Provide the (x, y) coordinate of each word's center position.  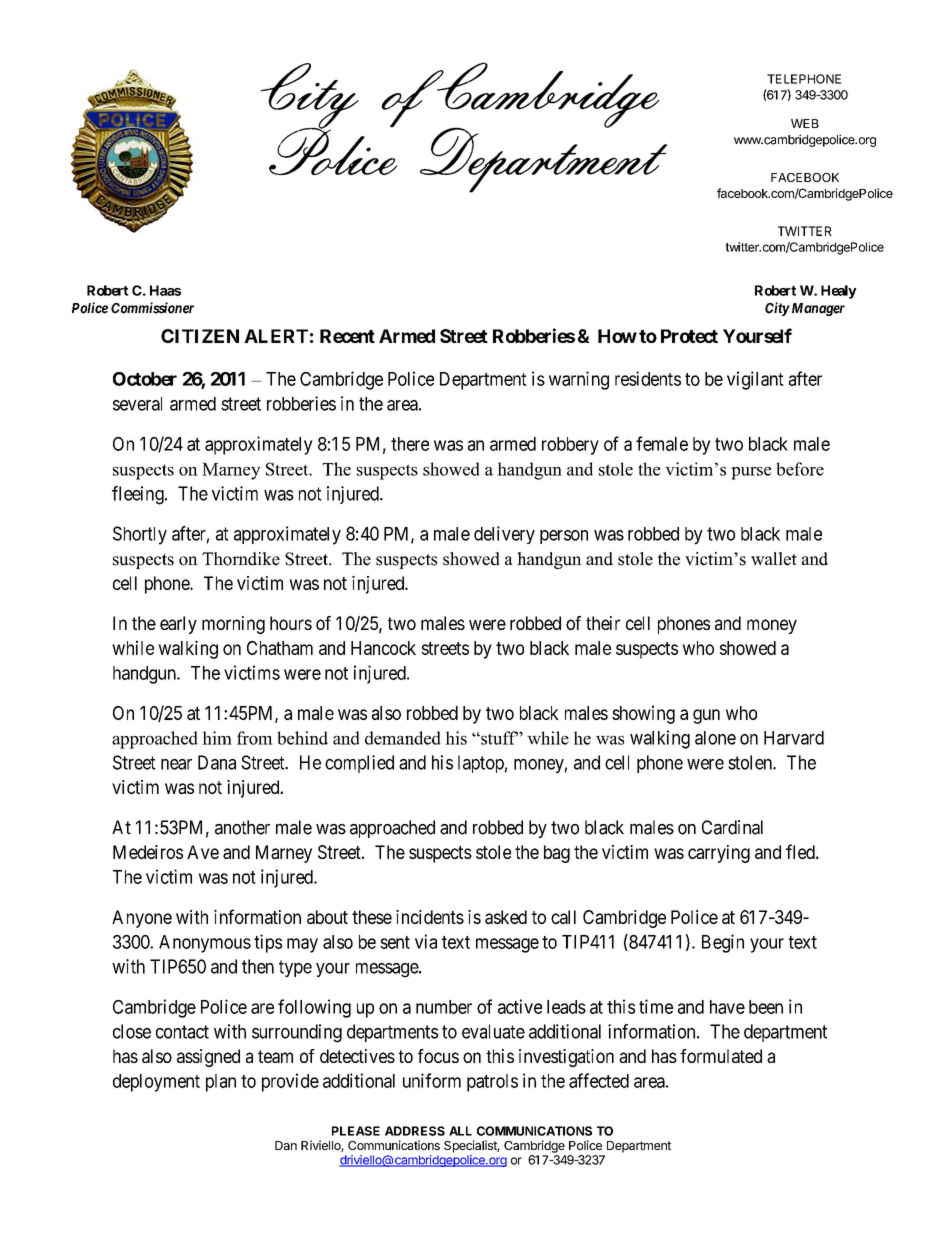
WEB (805, 123)
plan (221, 1083)
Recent (347, 336)
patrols (492, 1083)
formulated (721, 1056)
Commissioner (152, 308)
